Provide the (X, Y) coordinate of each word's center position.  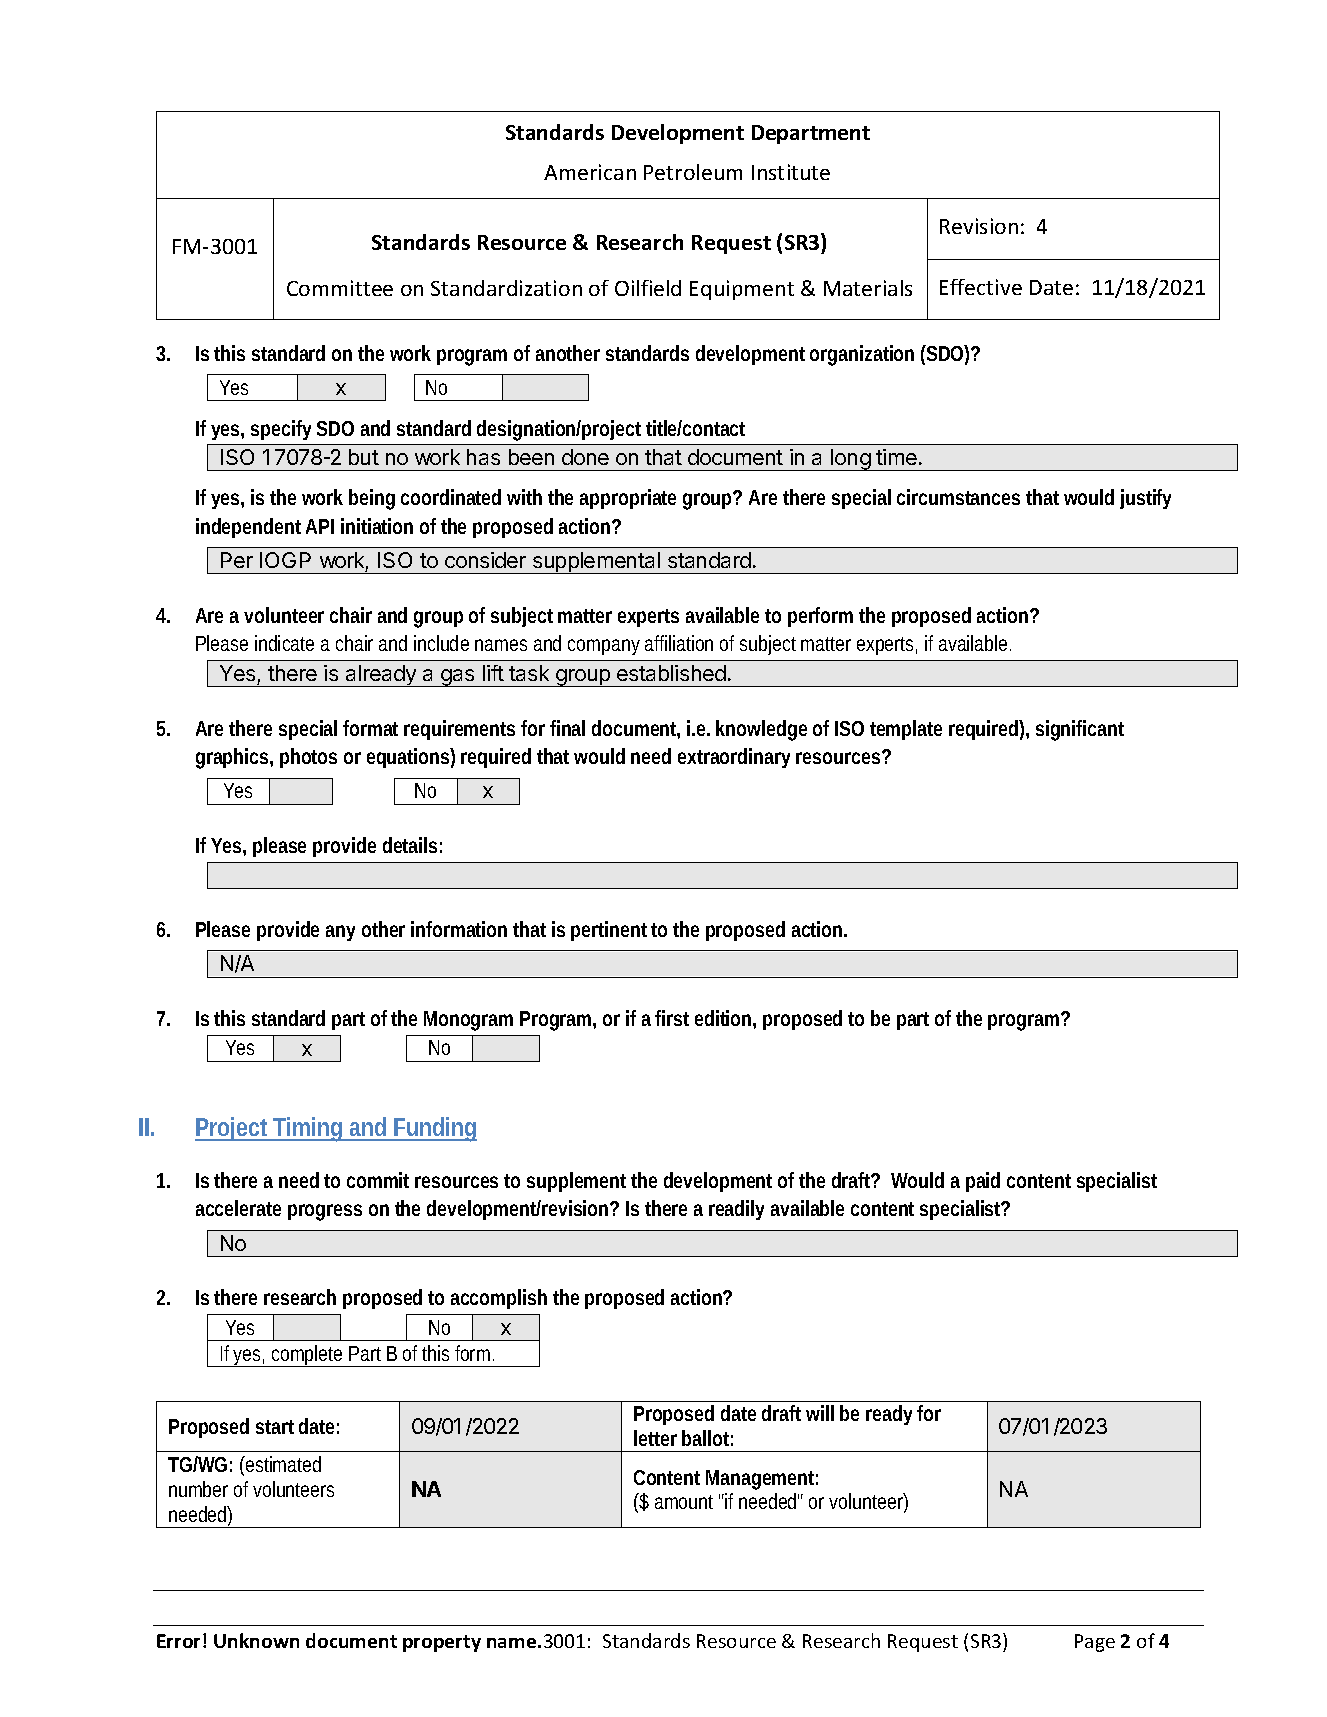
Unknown (256, 1640)
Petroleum (693, 172)
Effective (981, 287)
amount (684, 1502)
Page (1095, 1643)
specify (281, 430)
